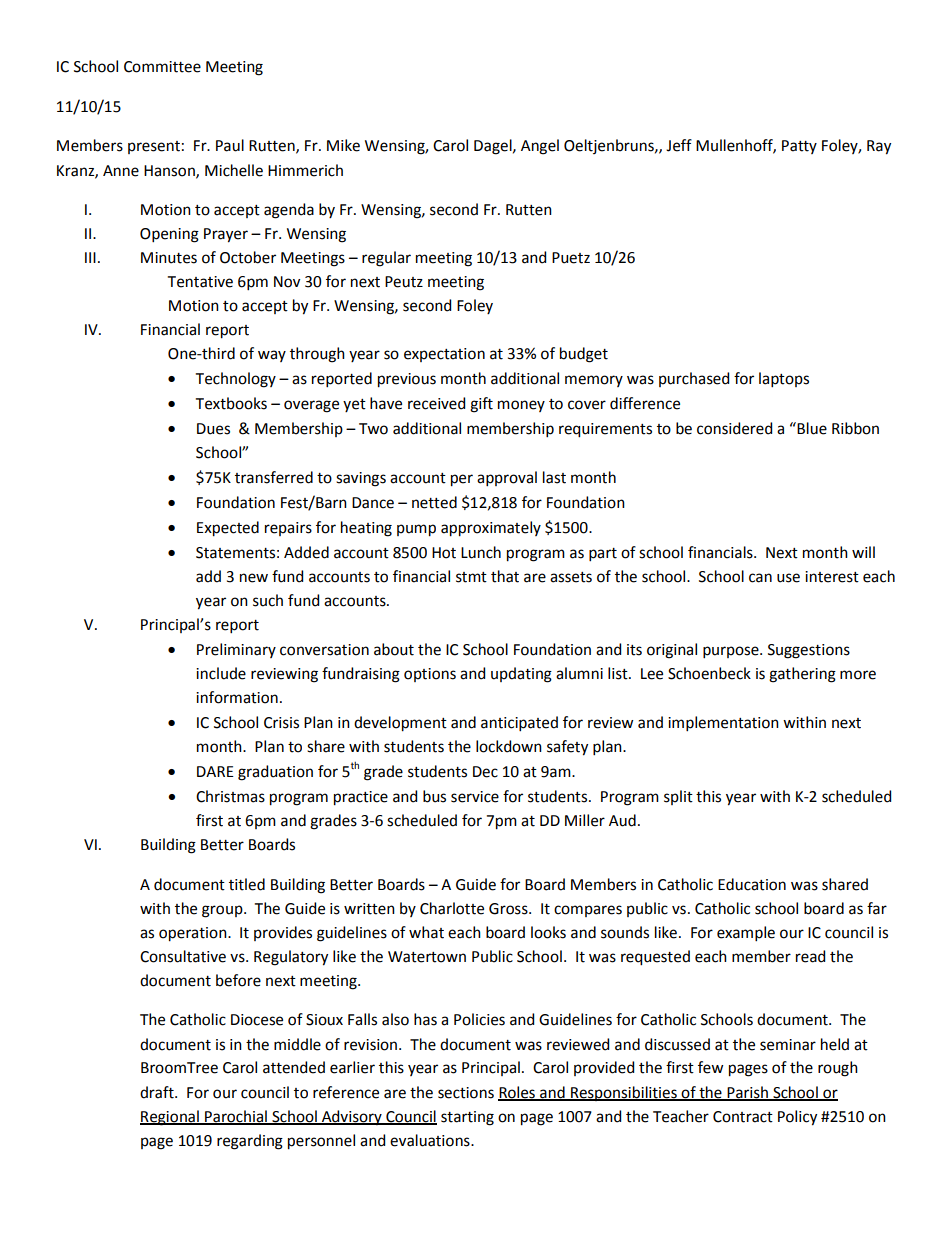 This image has width=952, height=1233. Describe the element at coordinates (481, 405) in the image. I see `gift` at that location.
